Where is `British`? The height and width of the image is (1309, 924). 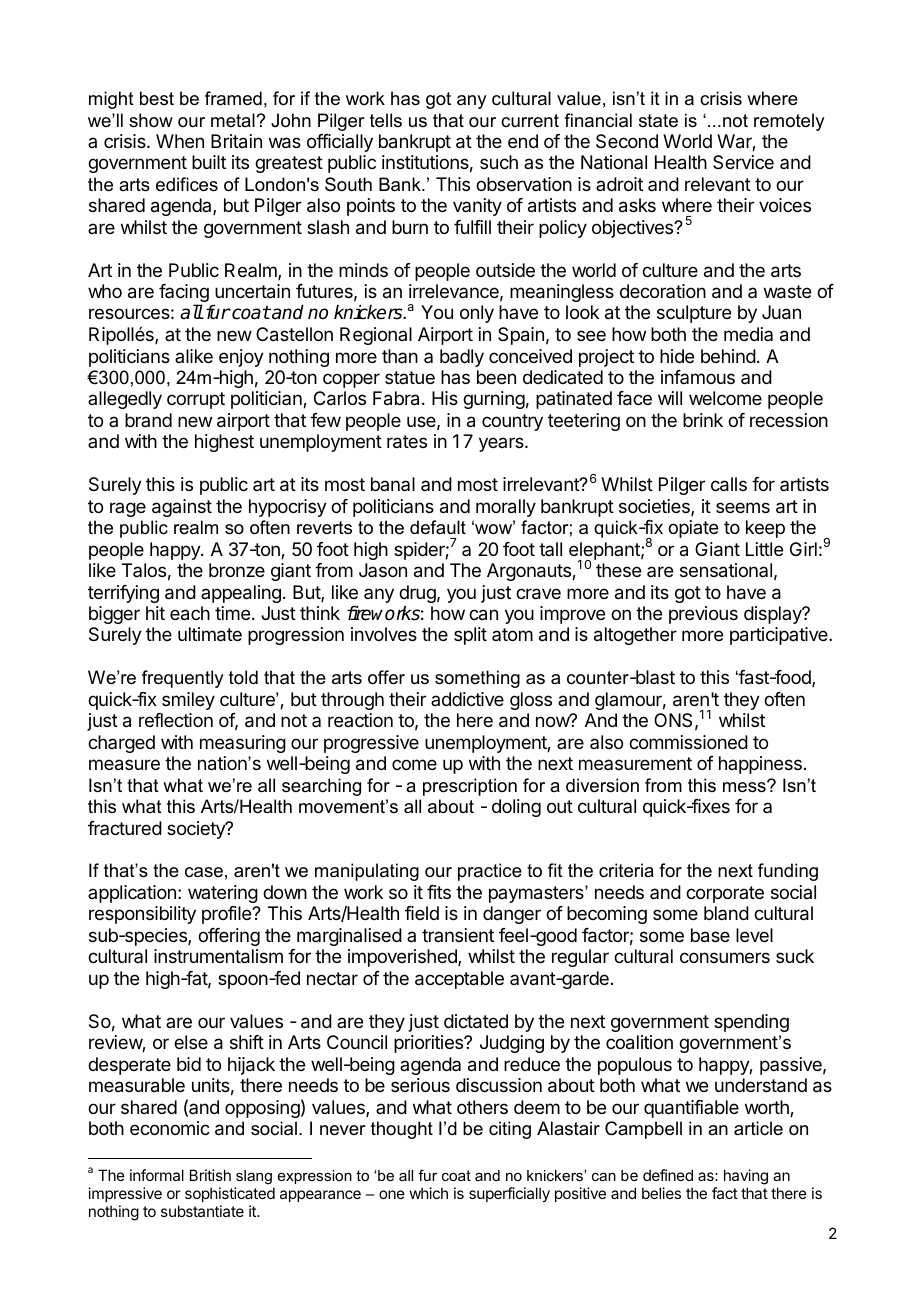 British is located at coordinates (210, 1175).
